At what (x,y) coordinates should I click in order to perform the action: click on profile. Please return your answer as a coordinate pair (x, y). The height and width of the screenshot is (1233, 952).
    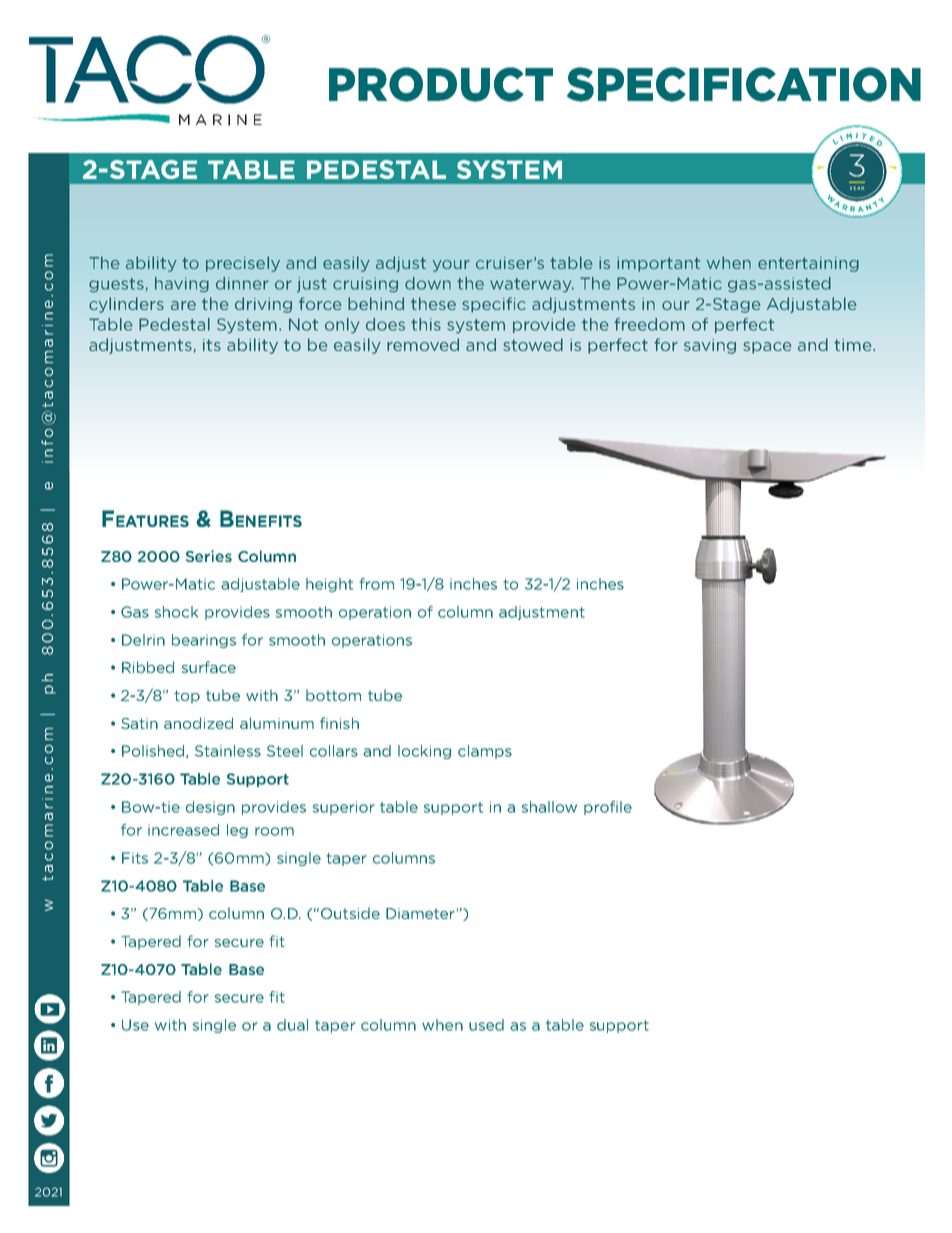
    Looking at the image, I should click on (608, 808).
